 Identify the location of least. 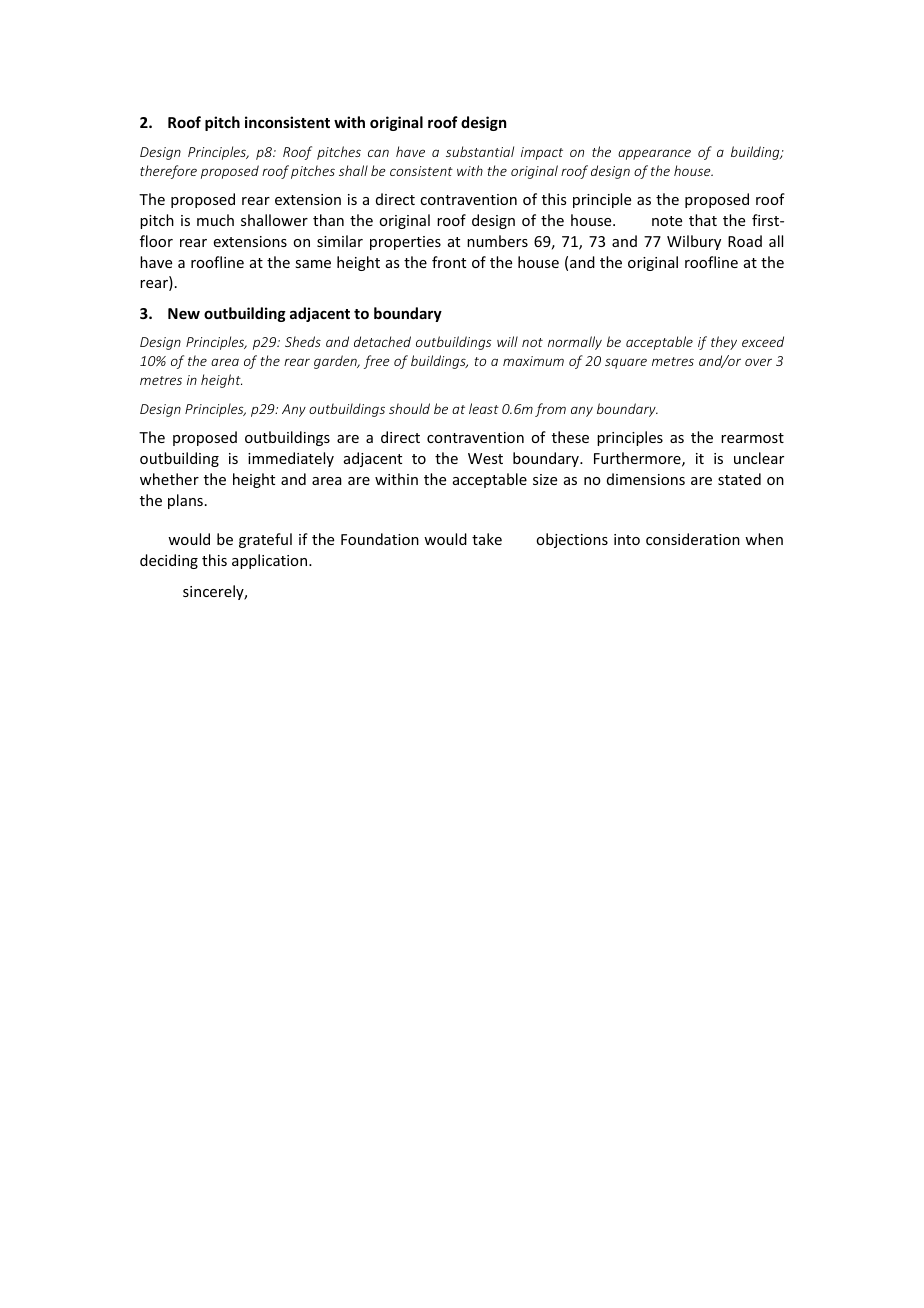
(484, 408).
